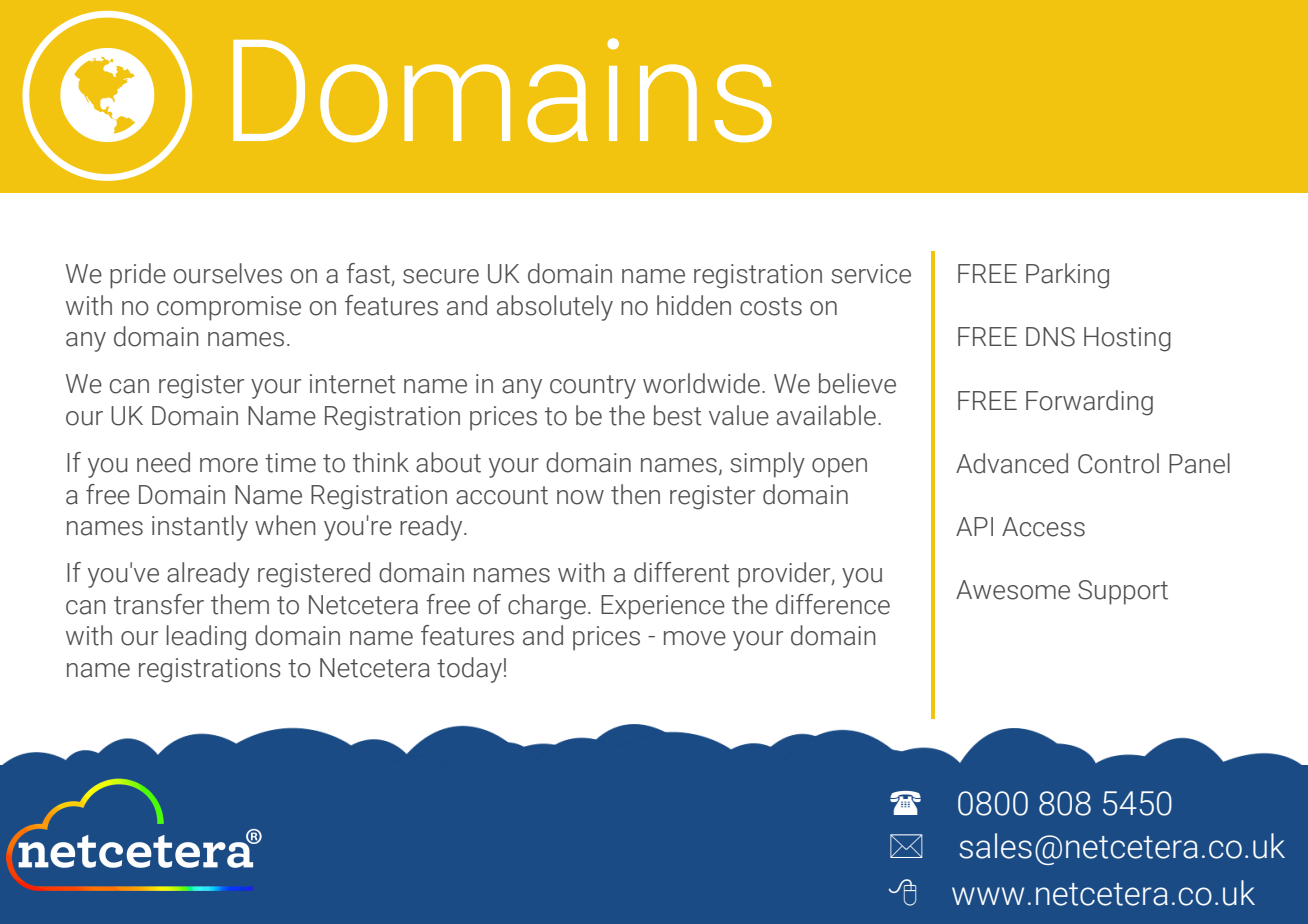 Image resolution: width=1308 pixels, height=924 pixels. Describe the element at coordinates (1089, 403) in the screenshot. I see `Forwarding` at that location.
